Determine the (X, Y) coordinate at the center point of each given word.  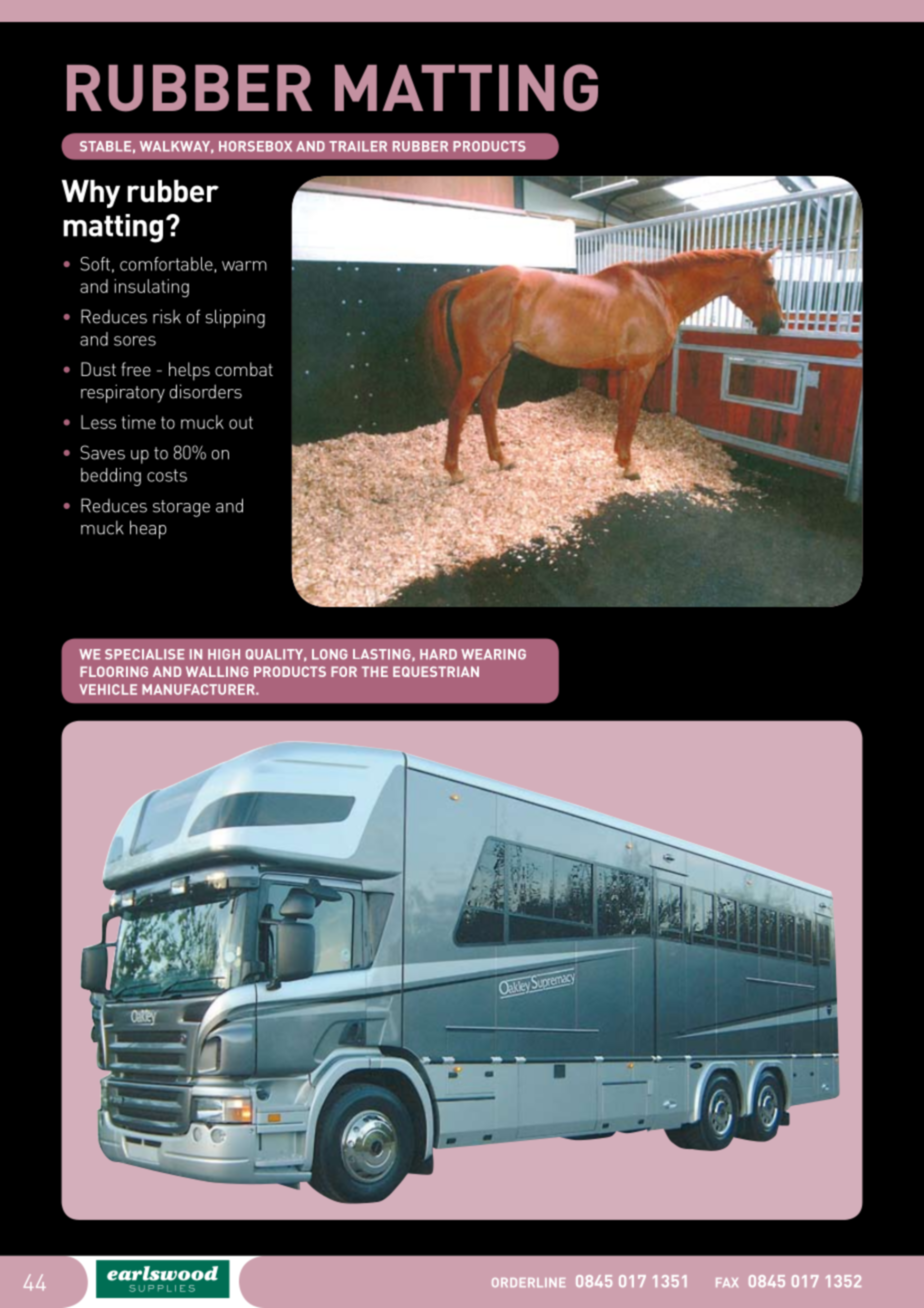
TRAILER (358, 146)
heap (148, 529)
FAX (727, 1282)
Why (91, 194)
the (375, 671)
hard (438, 654)
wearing (493, 654)
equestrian (436, 671)
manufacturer (199, 689)
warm (244, 266)
